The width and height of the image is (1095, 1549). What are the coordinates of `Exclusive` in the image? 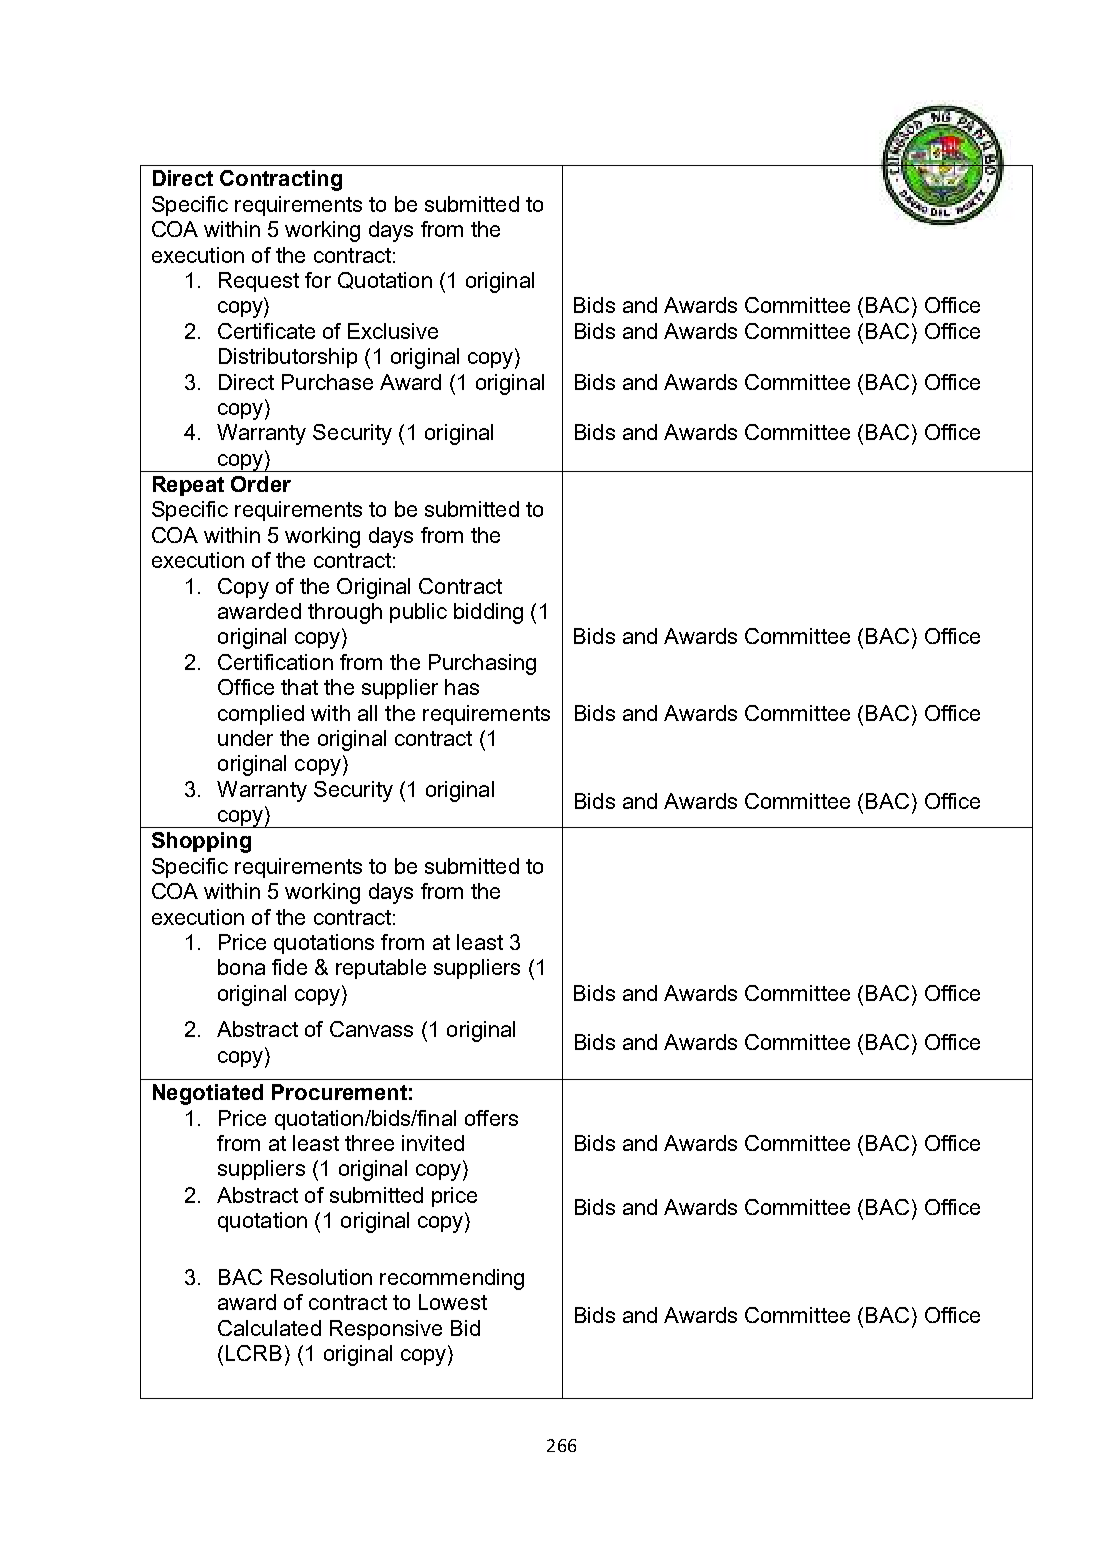 It's located at (393, 331).
